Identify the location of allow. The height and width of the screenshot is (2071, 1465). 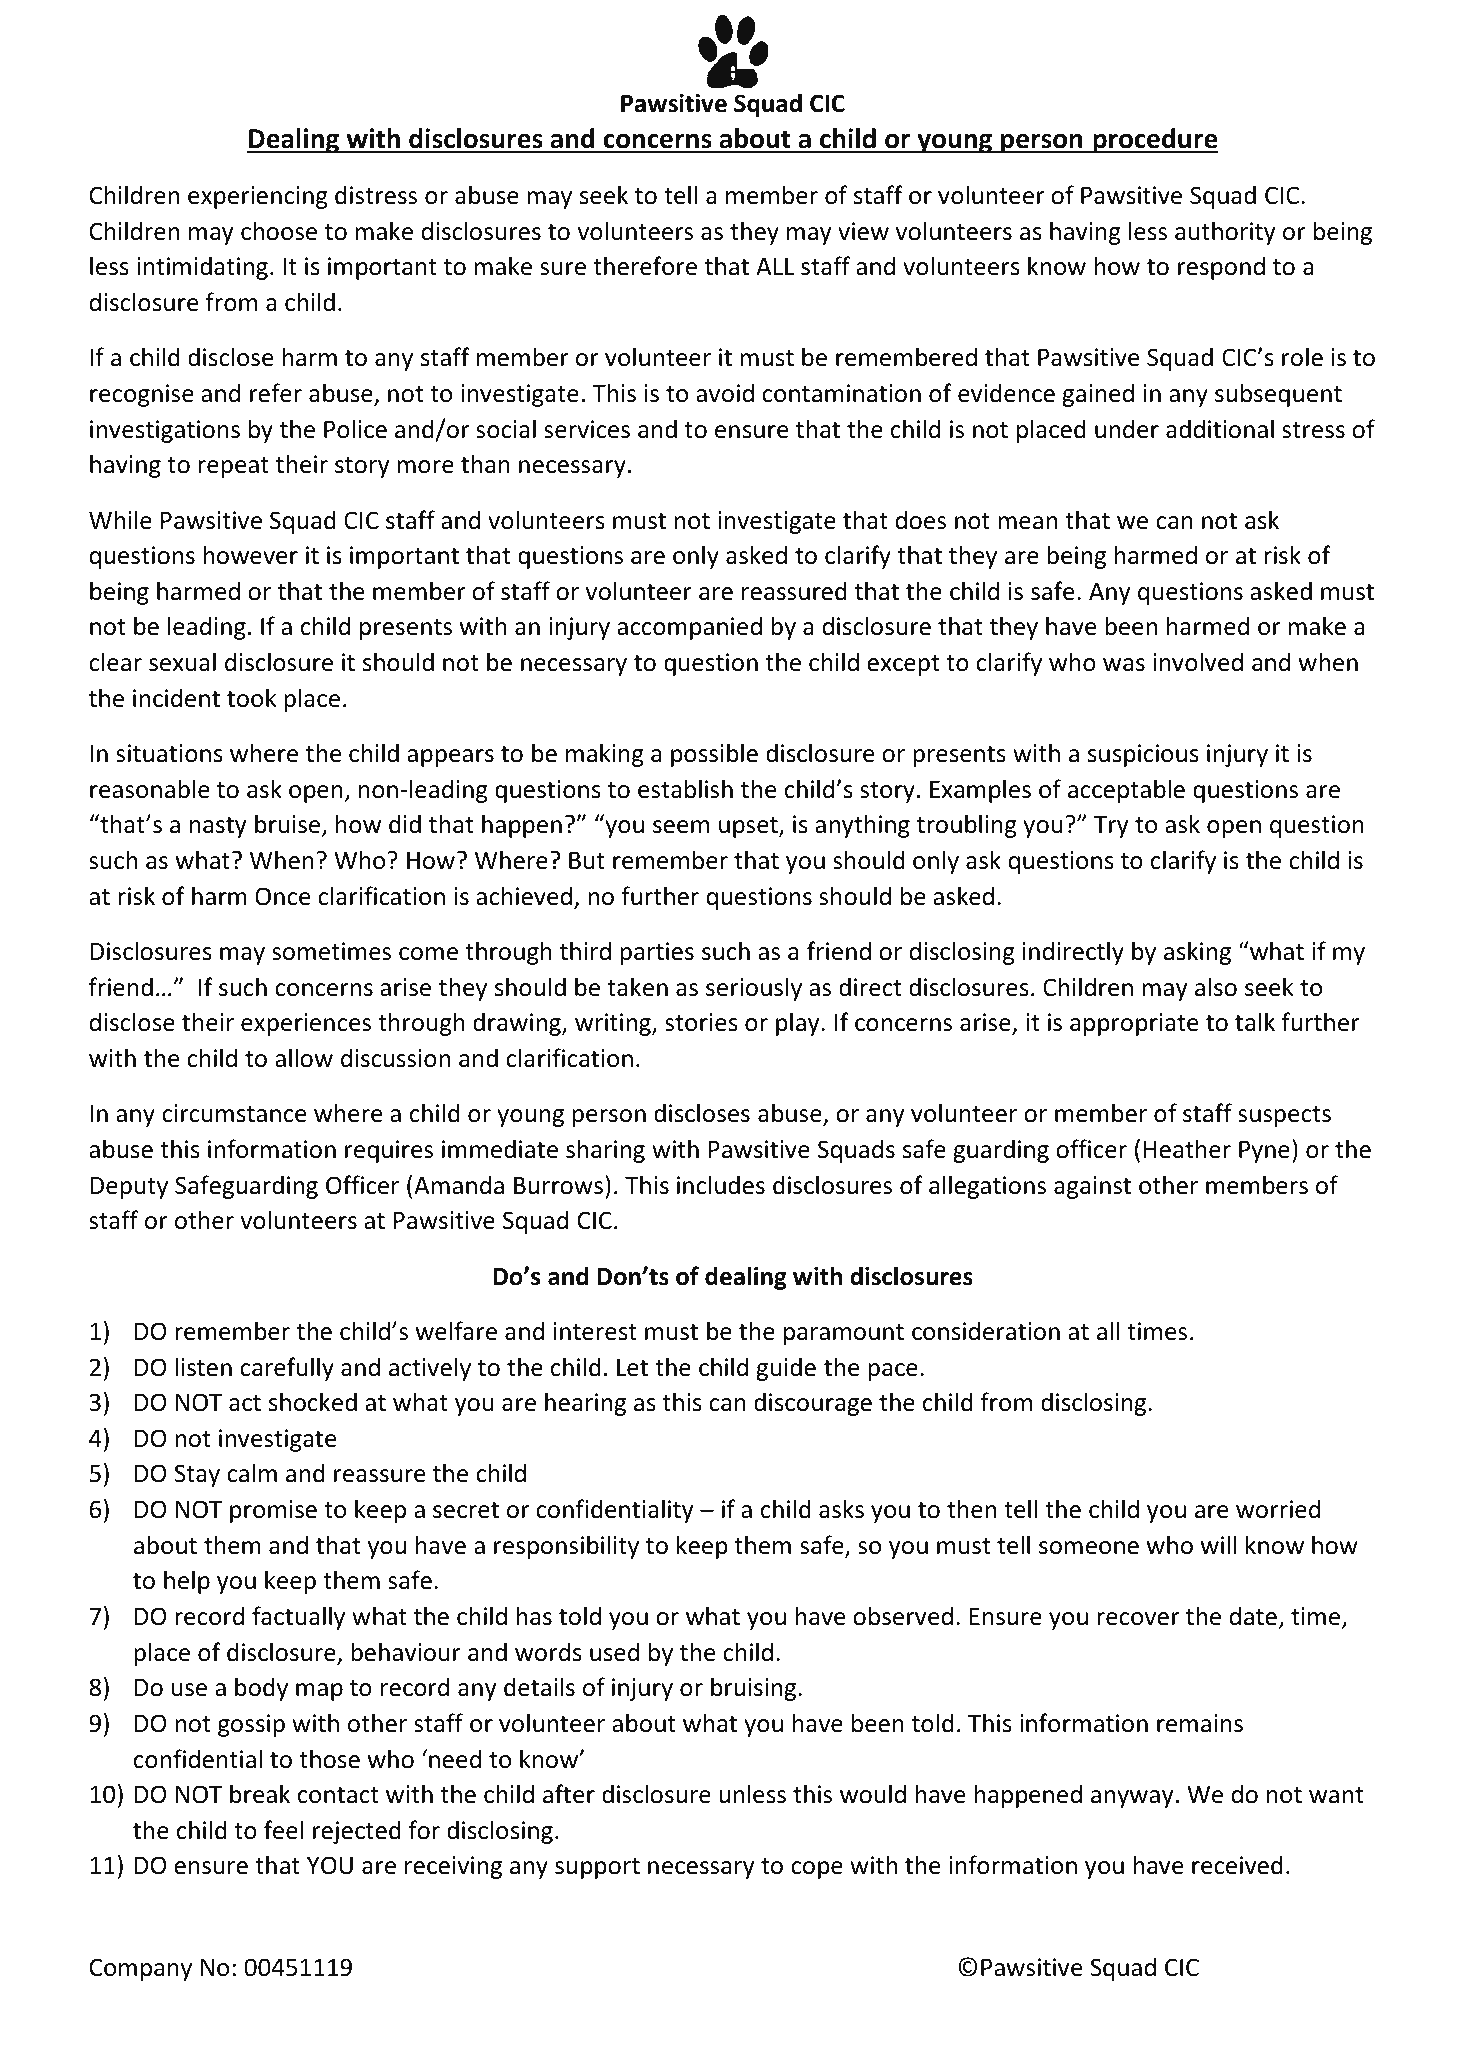
(304, 1058).
